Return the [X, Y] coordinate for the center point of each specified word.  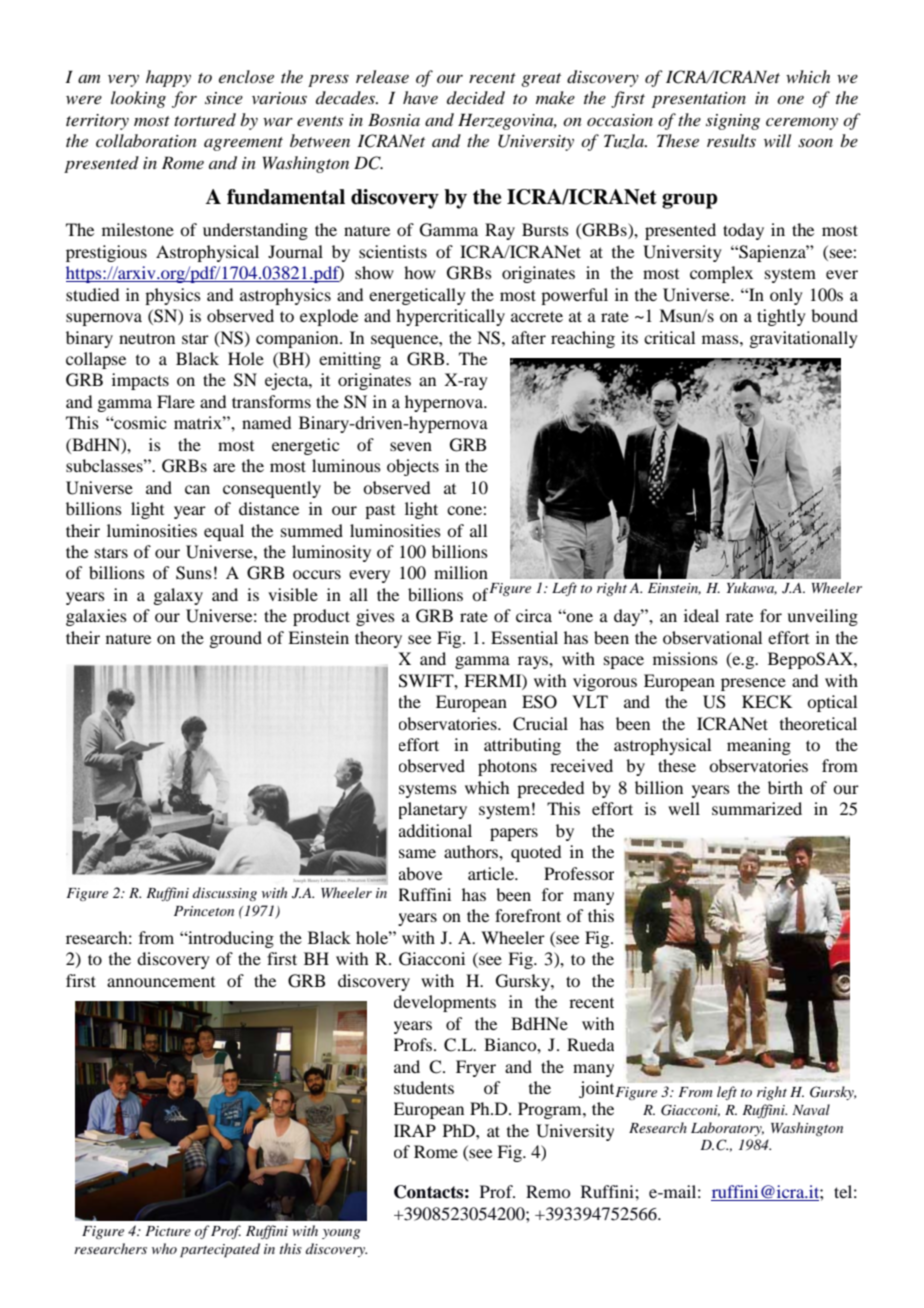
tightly [781, 317]
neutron [147, 338]
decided [476, 97]
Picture [168, 1231]
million [461, 572]
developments [445, 1003]
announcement [161, 982]
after [529, 337]
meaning [759, 746]
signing [733, 122]
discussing [225, 894]
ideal [701, 615]
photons [507, 767]
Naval [811, 1109]
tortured [205, 119]
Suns [194, 573]
